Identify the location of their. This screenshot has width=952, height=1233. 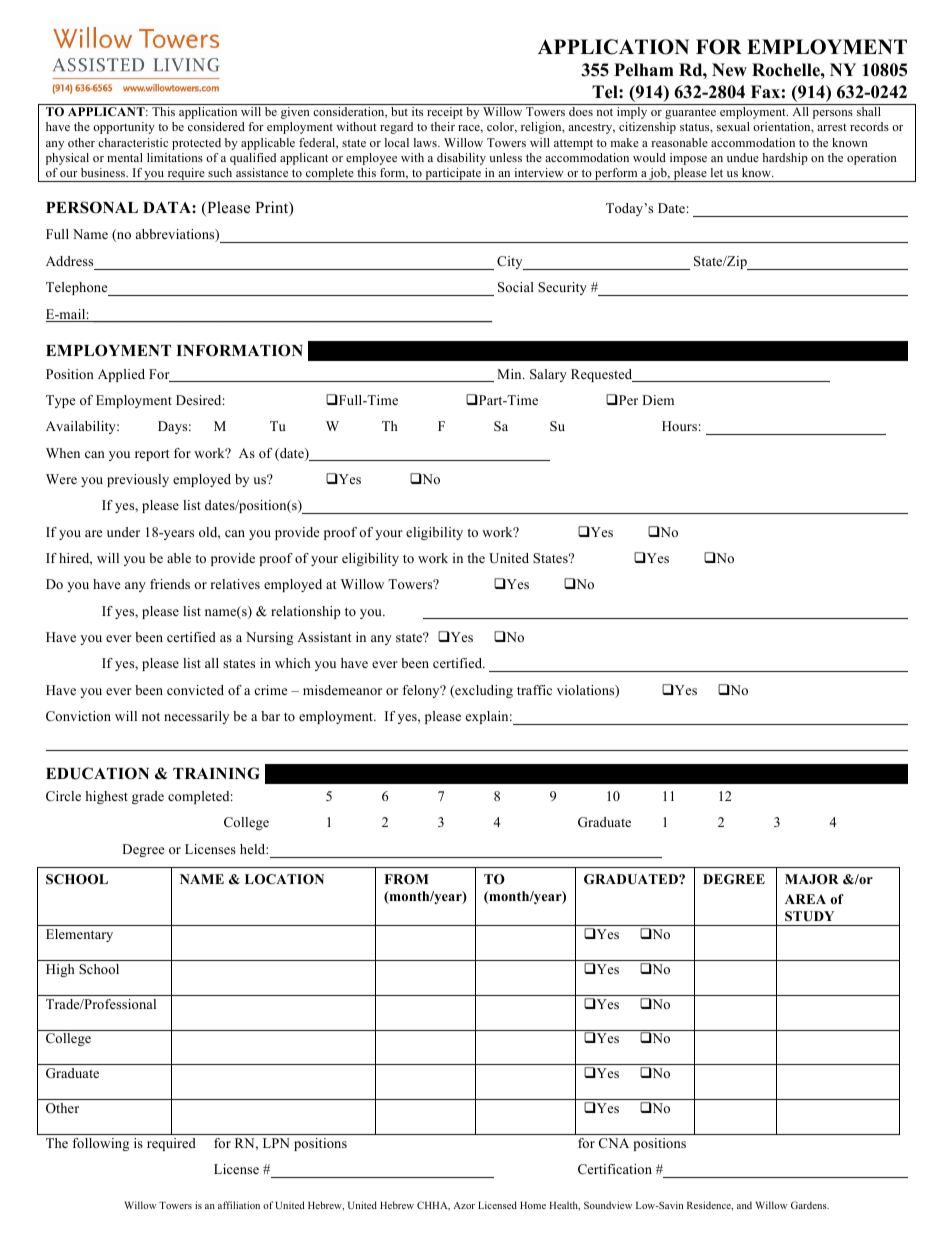
(443, 126).
